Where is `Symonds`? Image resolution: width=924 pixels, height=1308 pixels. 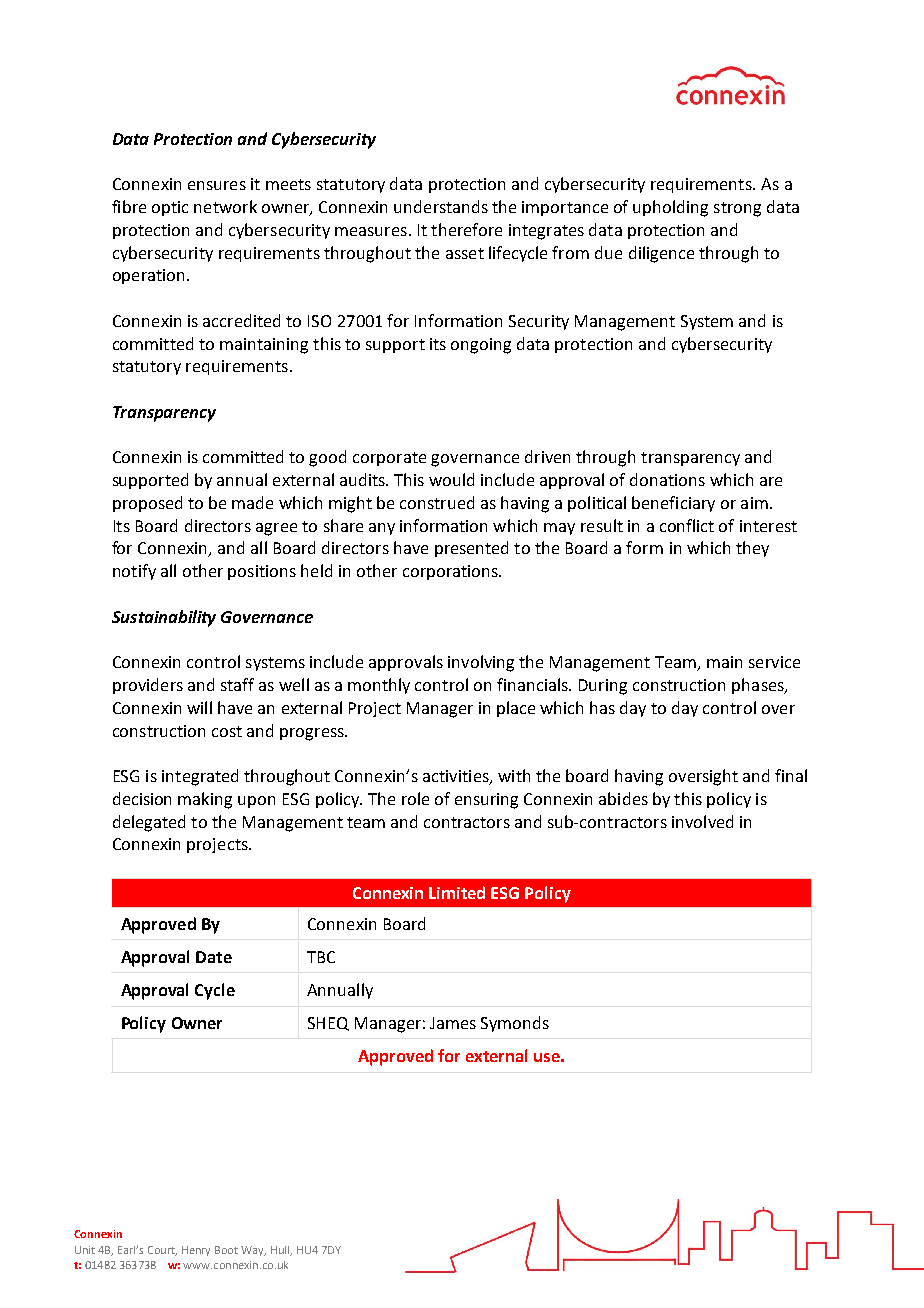
Symonds is located at coordinates (515, 1024).
